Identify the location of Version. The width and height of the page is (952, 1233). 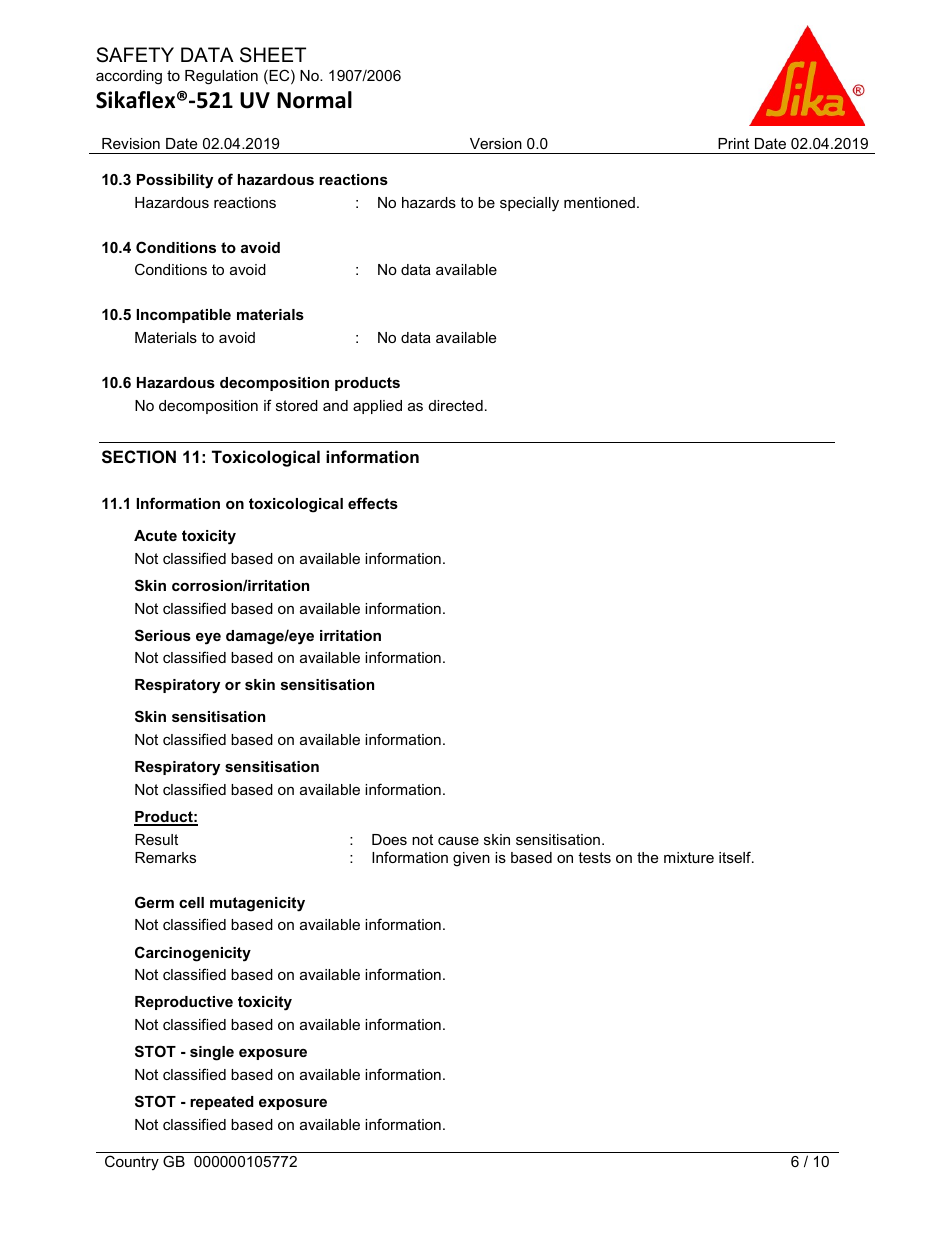
(496, 143).
